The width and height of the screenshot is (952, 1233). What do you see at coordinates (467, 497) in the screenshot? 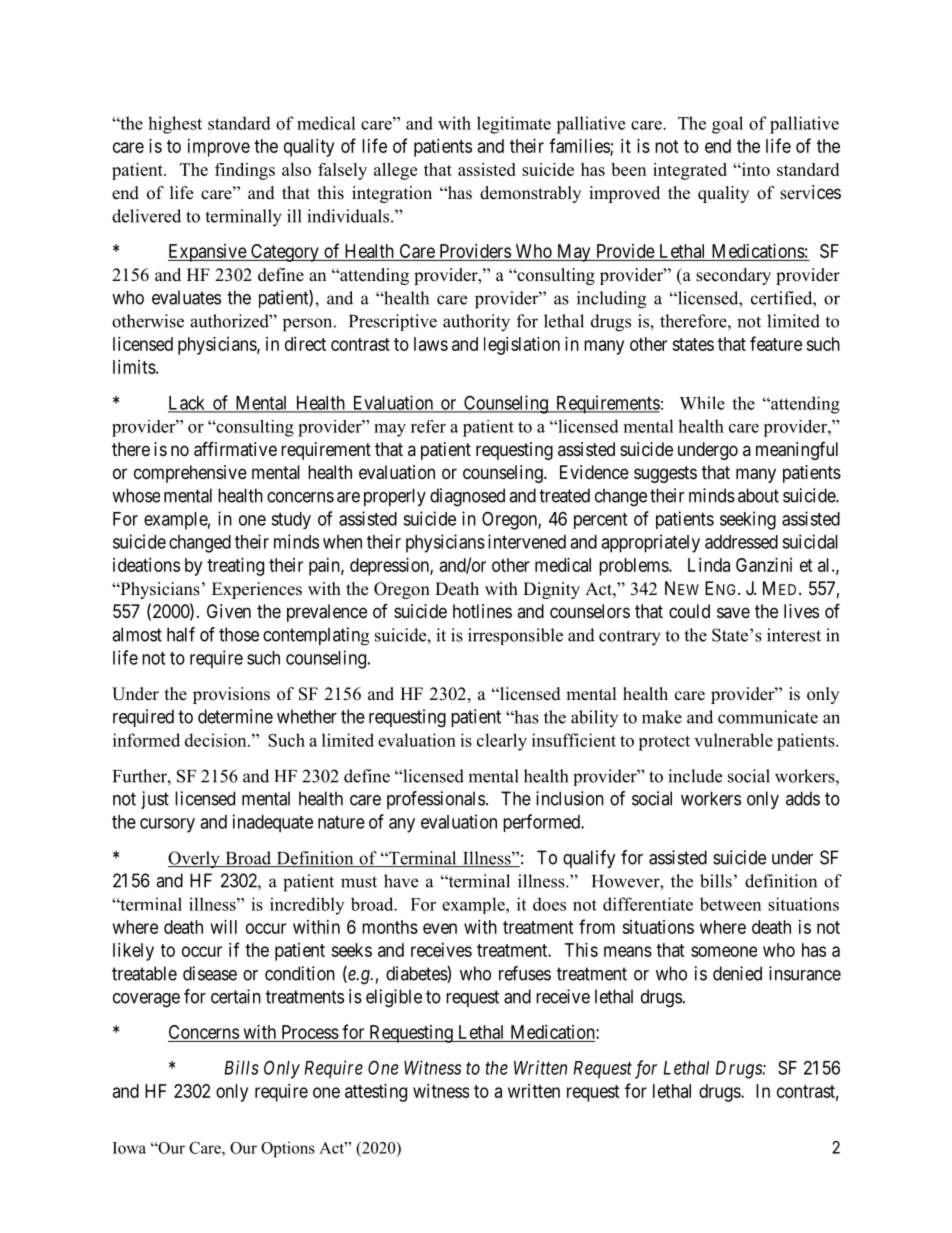
I see `diagnosed` at bounding box center [467, 497].
